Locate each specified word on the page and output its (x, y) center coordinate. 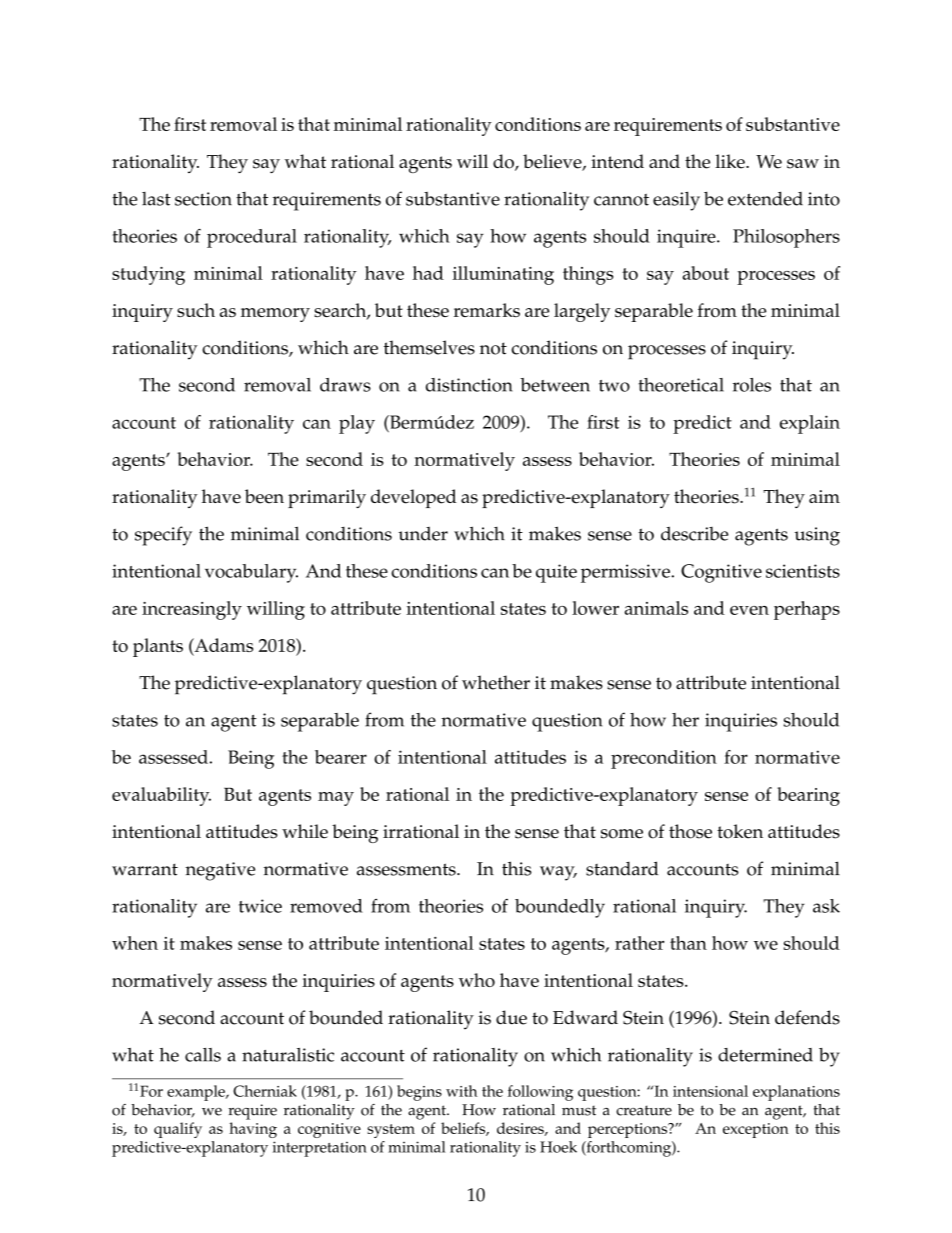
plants (158, 647)
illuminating (503, 275)
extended (765, 198)
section (203, 199)
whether (496, 682)
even (749, 610)
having (253, 1130)
